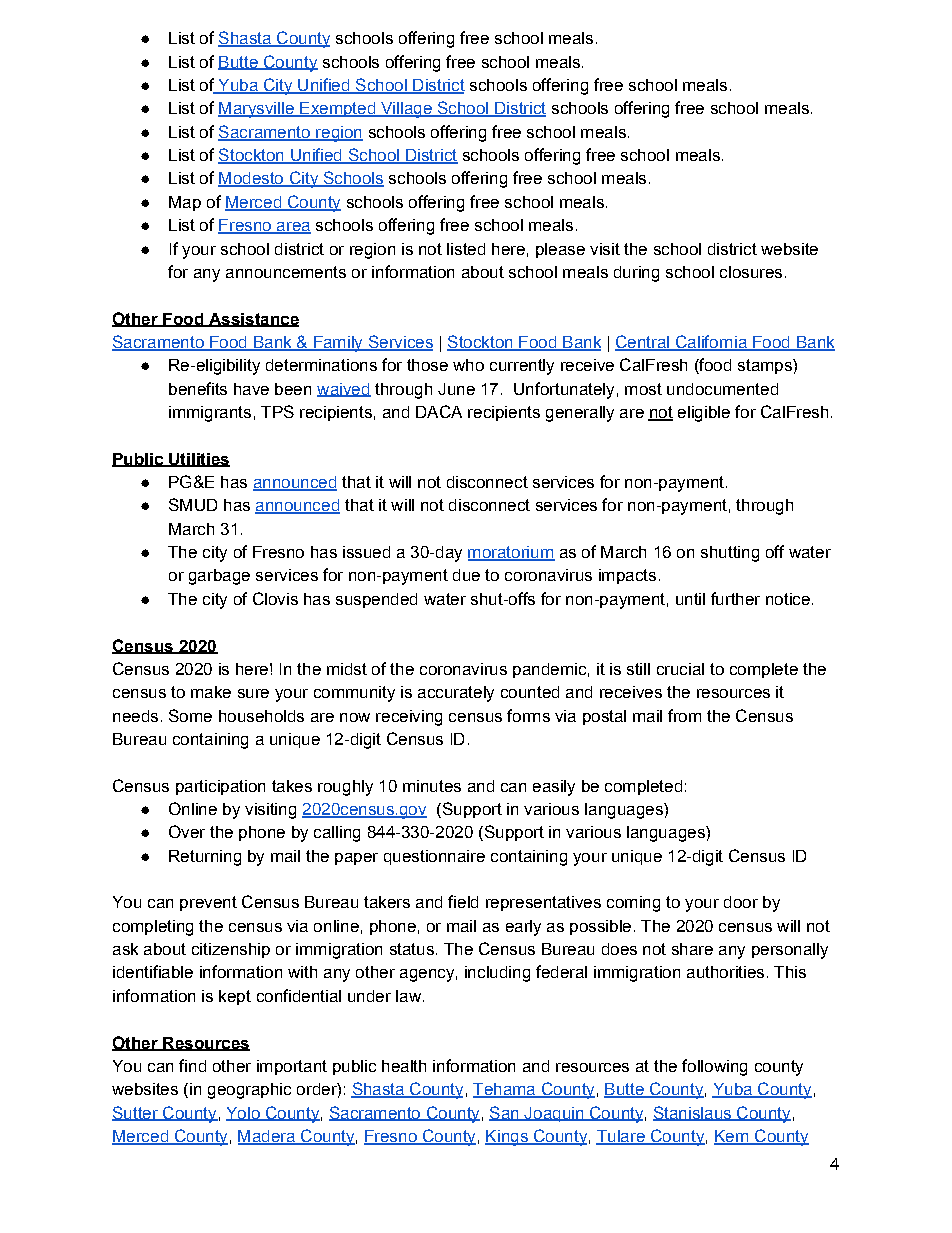 The width and height of the document is (952, 1233). I want to click on until, so click(690, 599).
